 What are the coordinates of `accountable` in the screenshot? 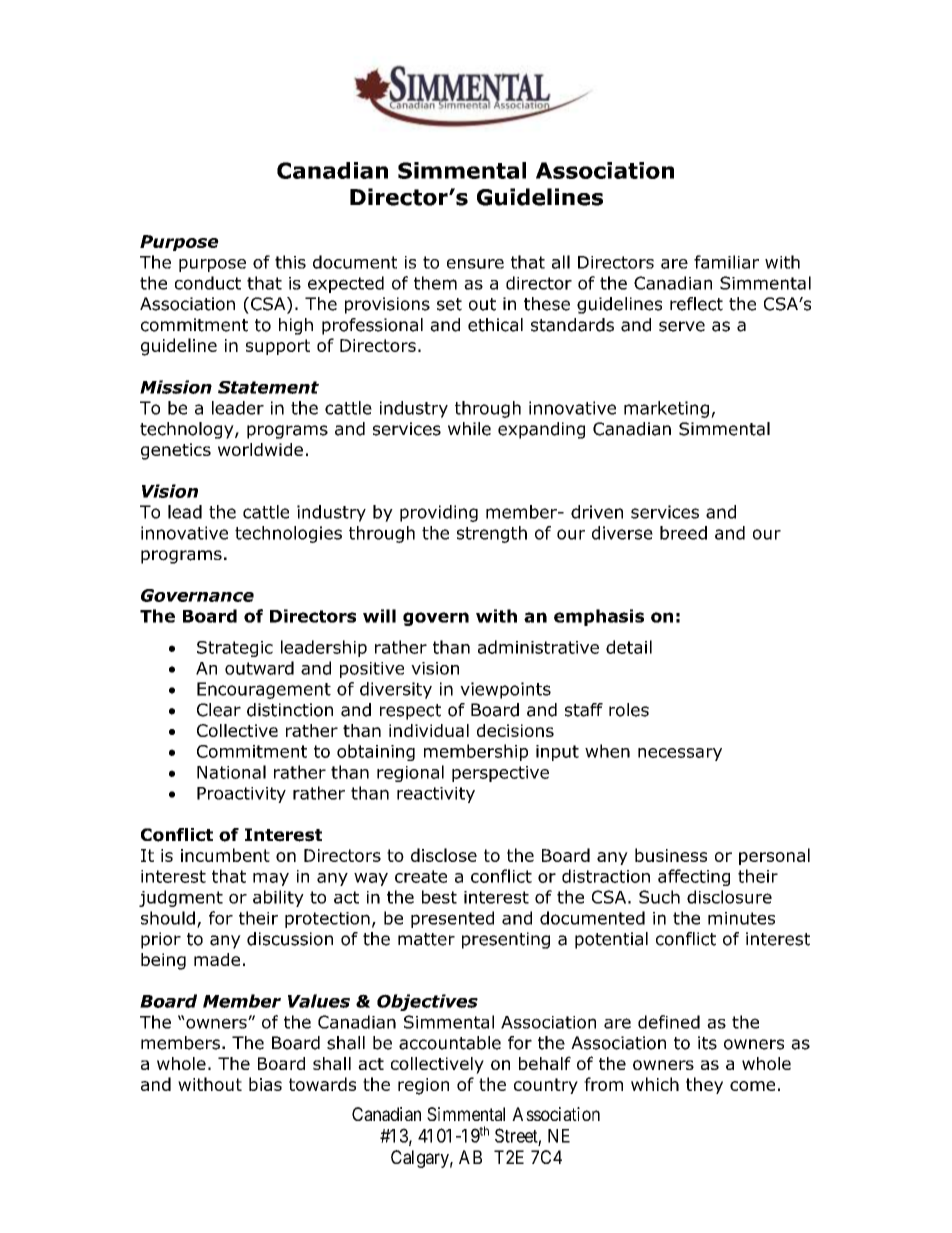 It's located at (450, 1043).
